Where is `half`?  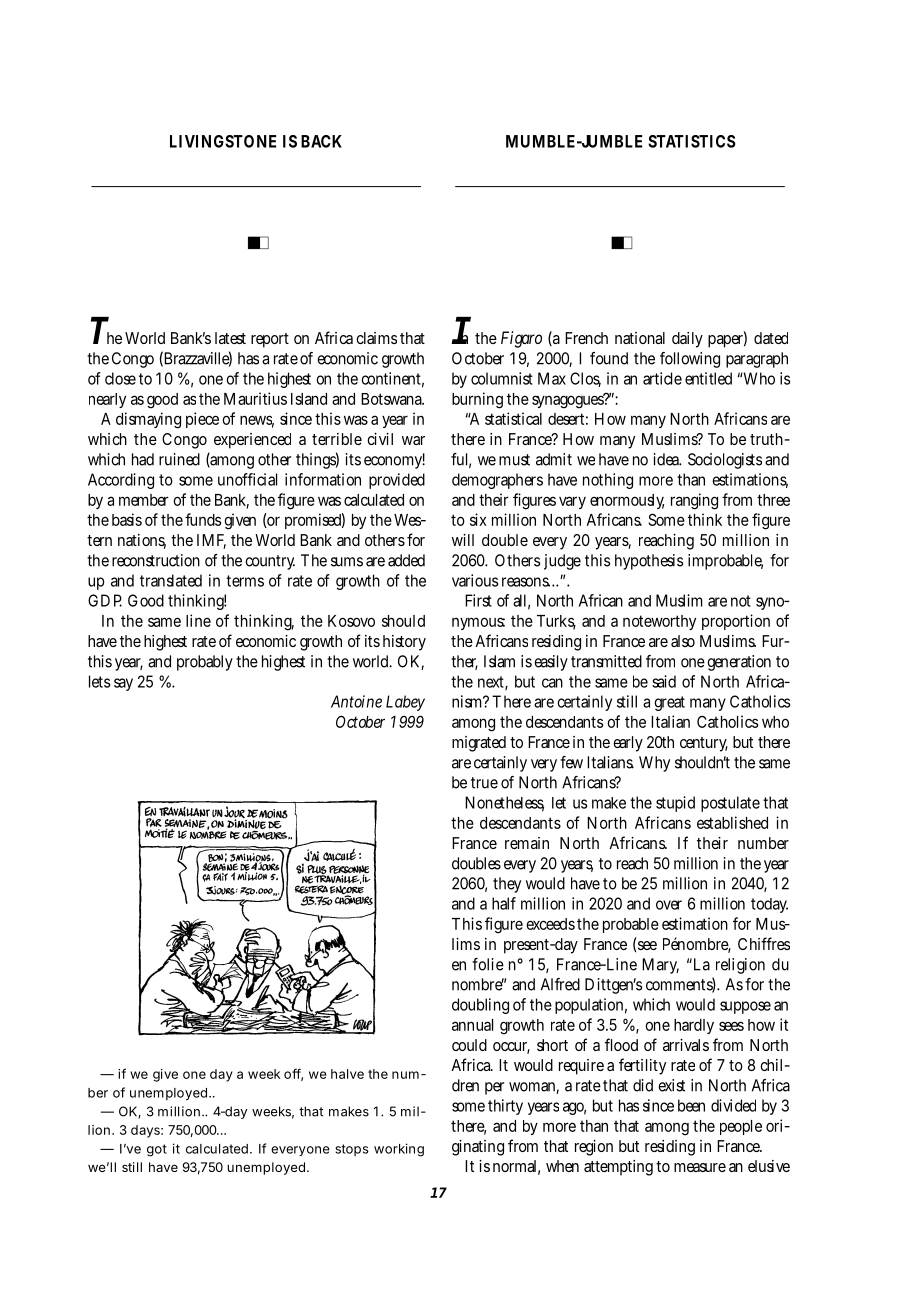
half is located at coordinates (504, 903).
